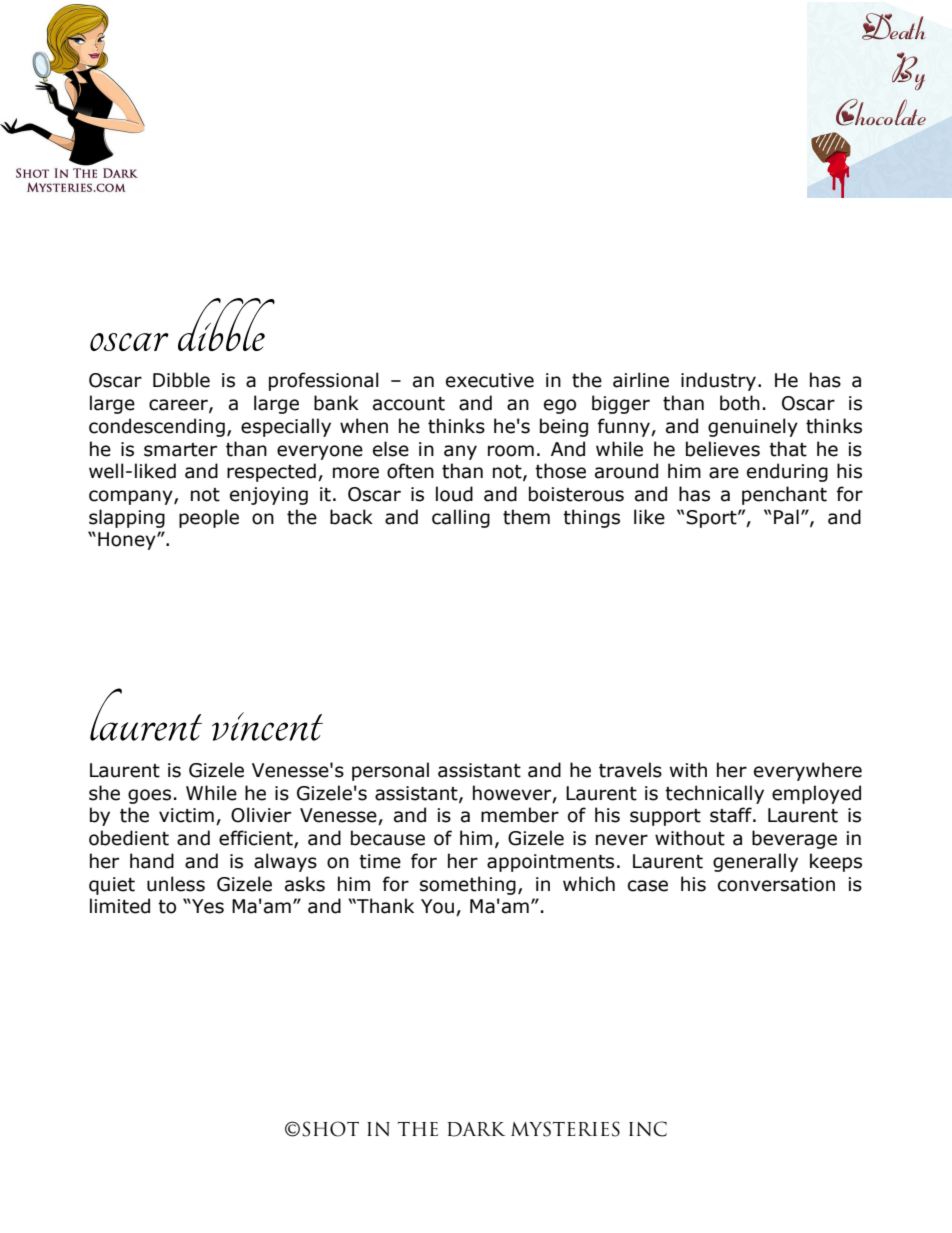 The width and height of the page is (952, 1233). I want to click on Yes, so click(207, 906).
